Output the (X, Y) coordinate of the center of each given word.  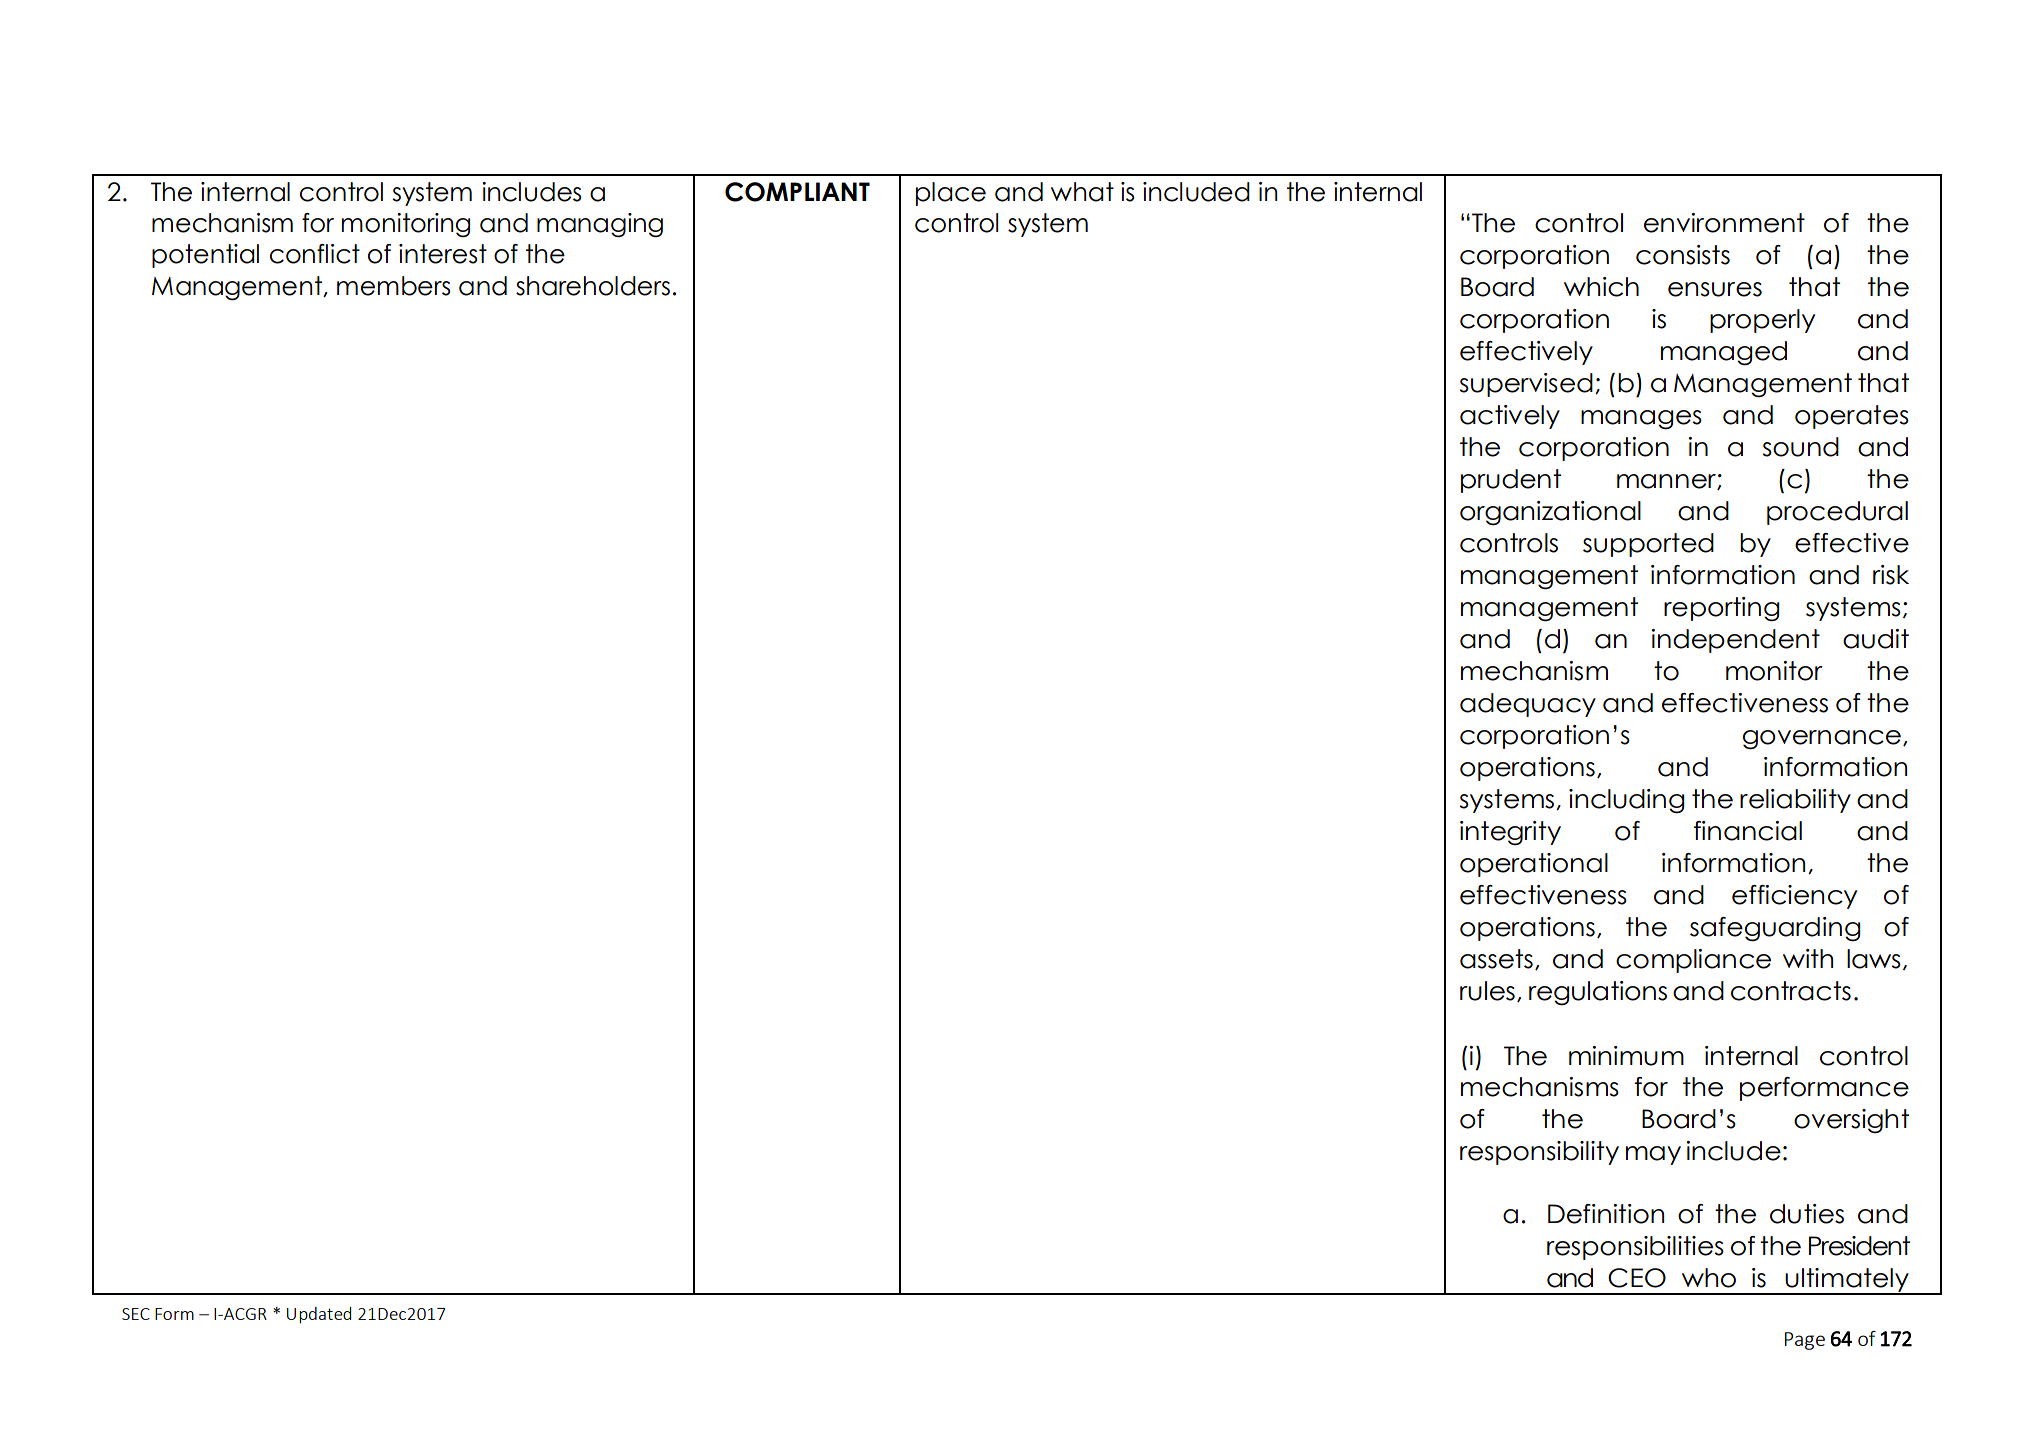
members (394, 286)
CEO (1637, 1278)
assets (1496, 959)
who (1709, 1278)
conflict (315, 254)
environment (1724, 223)
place (951, 194)
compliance (1693, 961)
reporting (1722, 609)
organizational (1550, 513)
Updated (319, 1315)
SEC (136, 1314)
